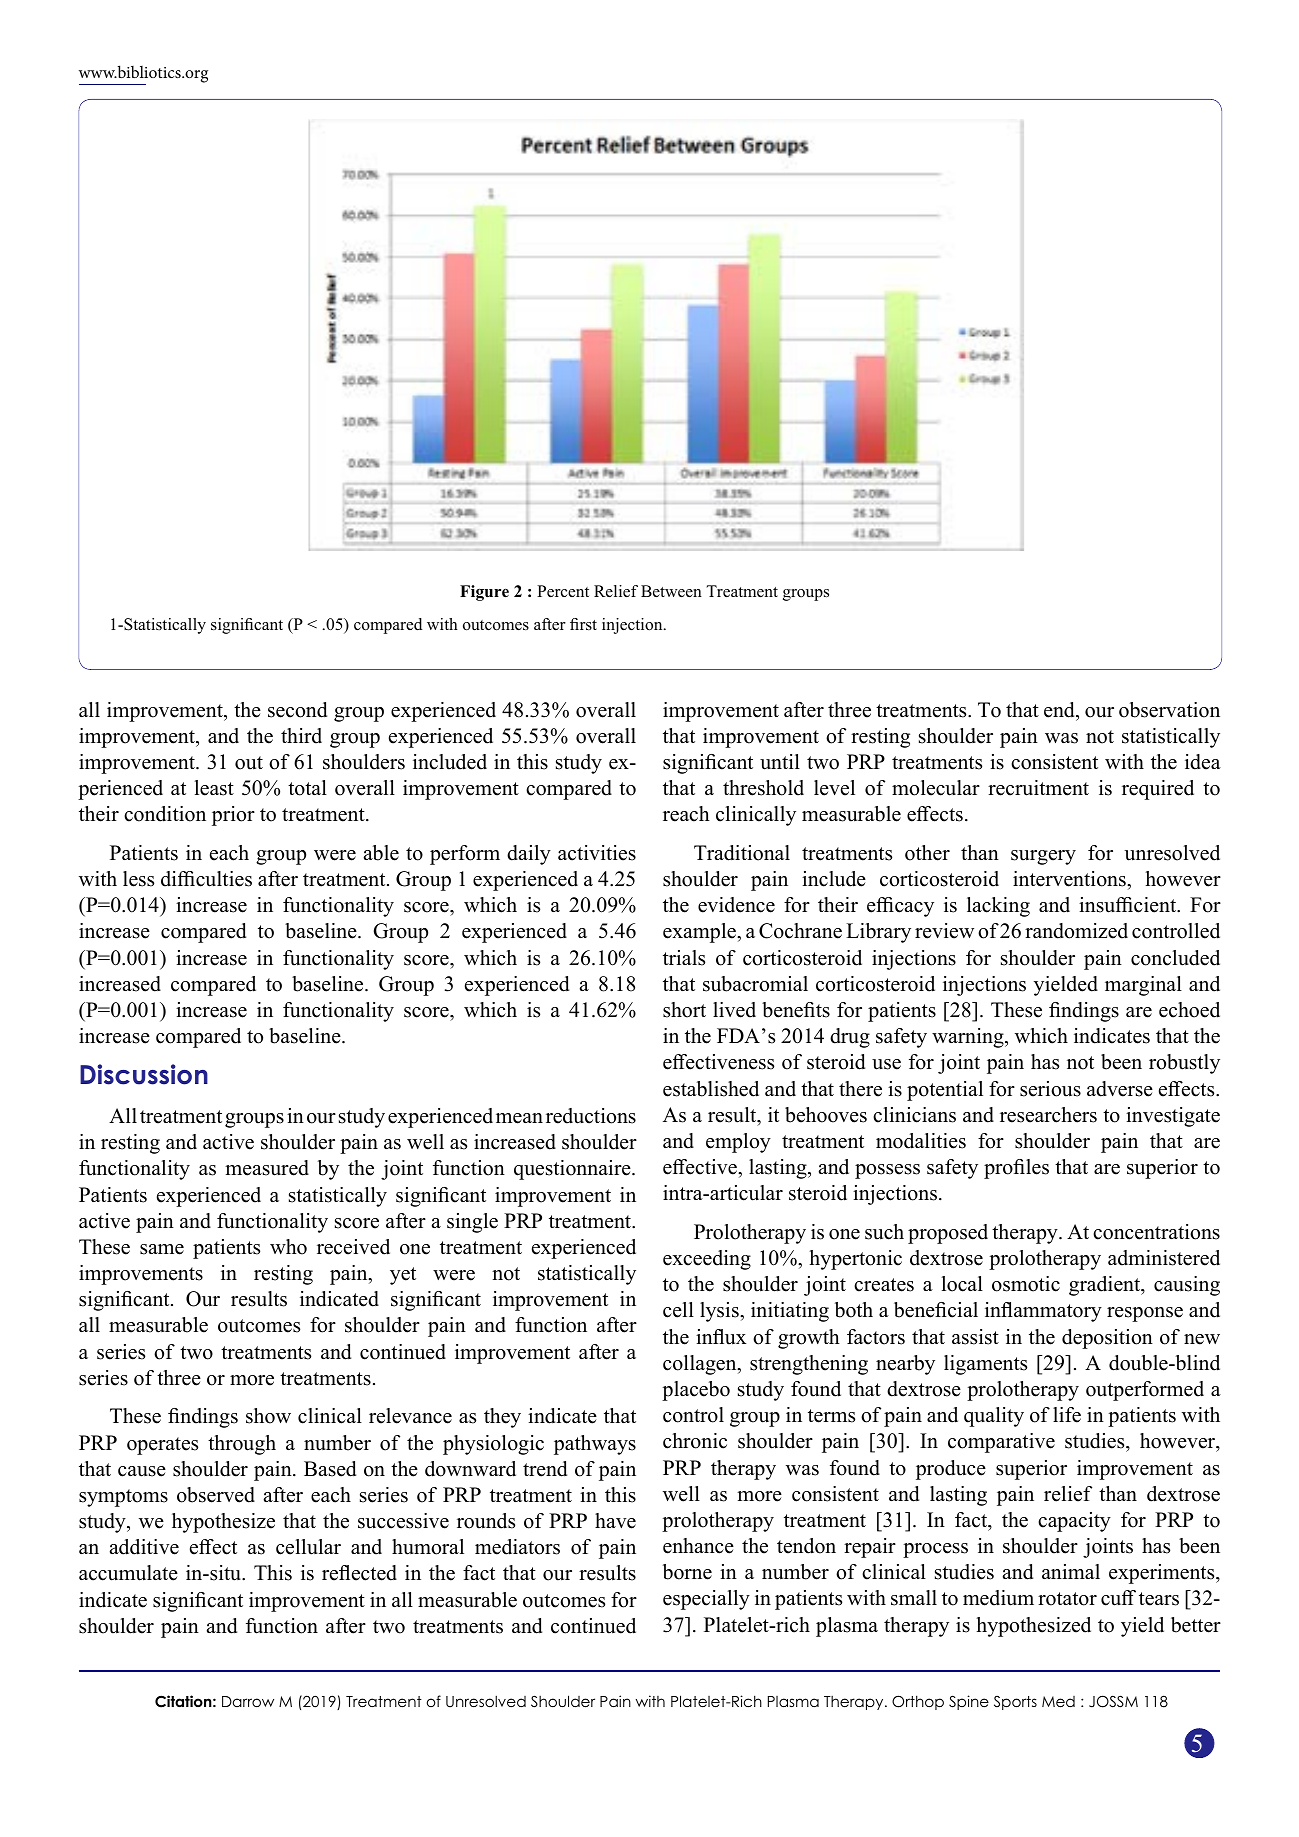  What do you see at coordinates (144, 1074) in the screenshot?
I see `Discussion` at bounding box center [144, 1074].
